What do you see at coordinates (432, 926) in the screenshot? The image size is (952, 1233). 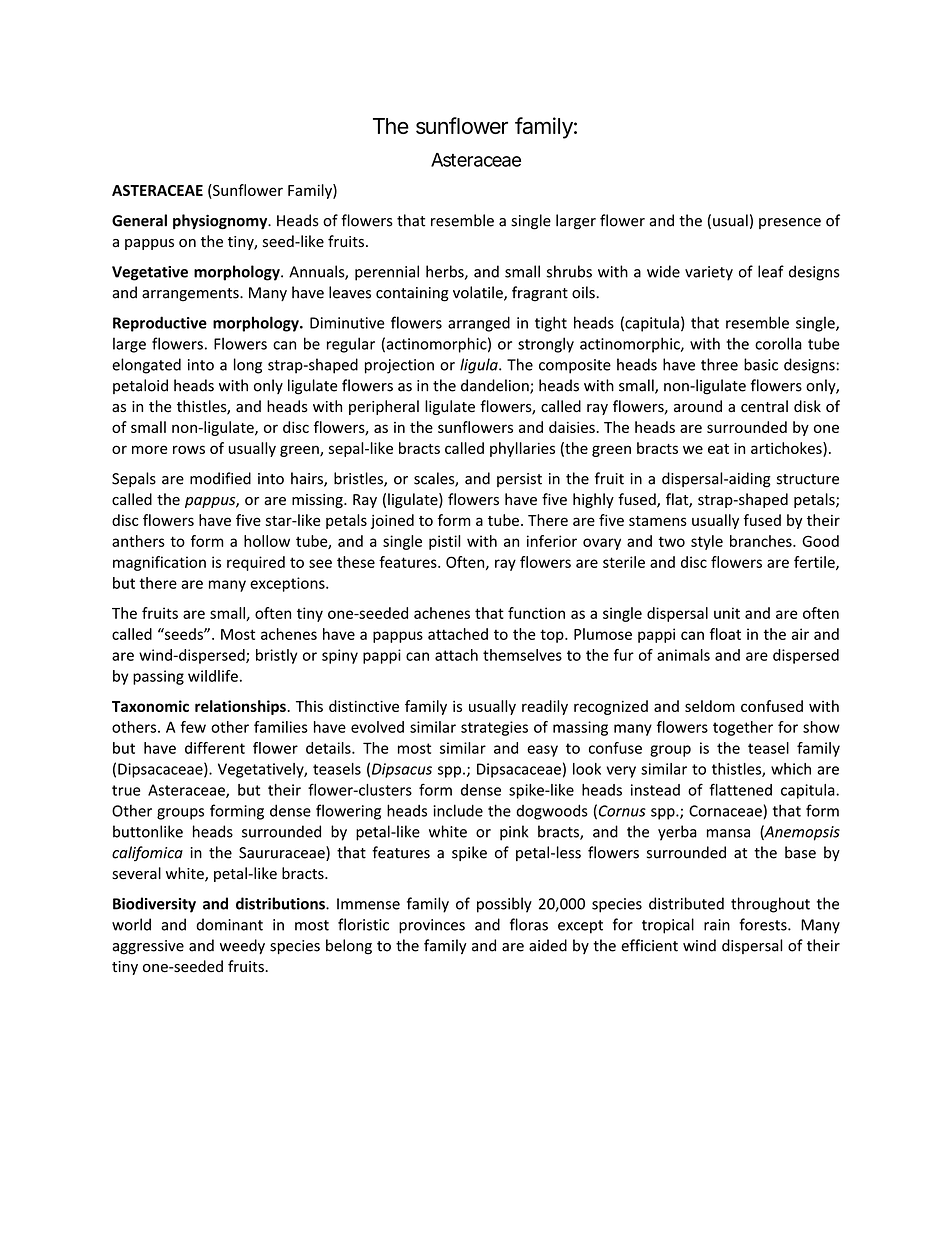 I see `provinces` at bounding box center [432, 926].
